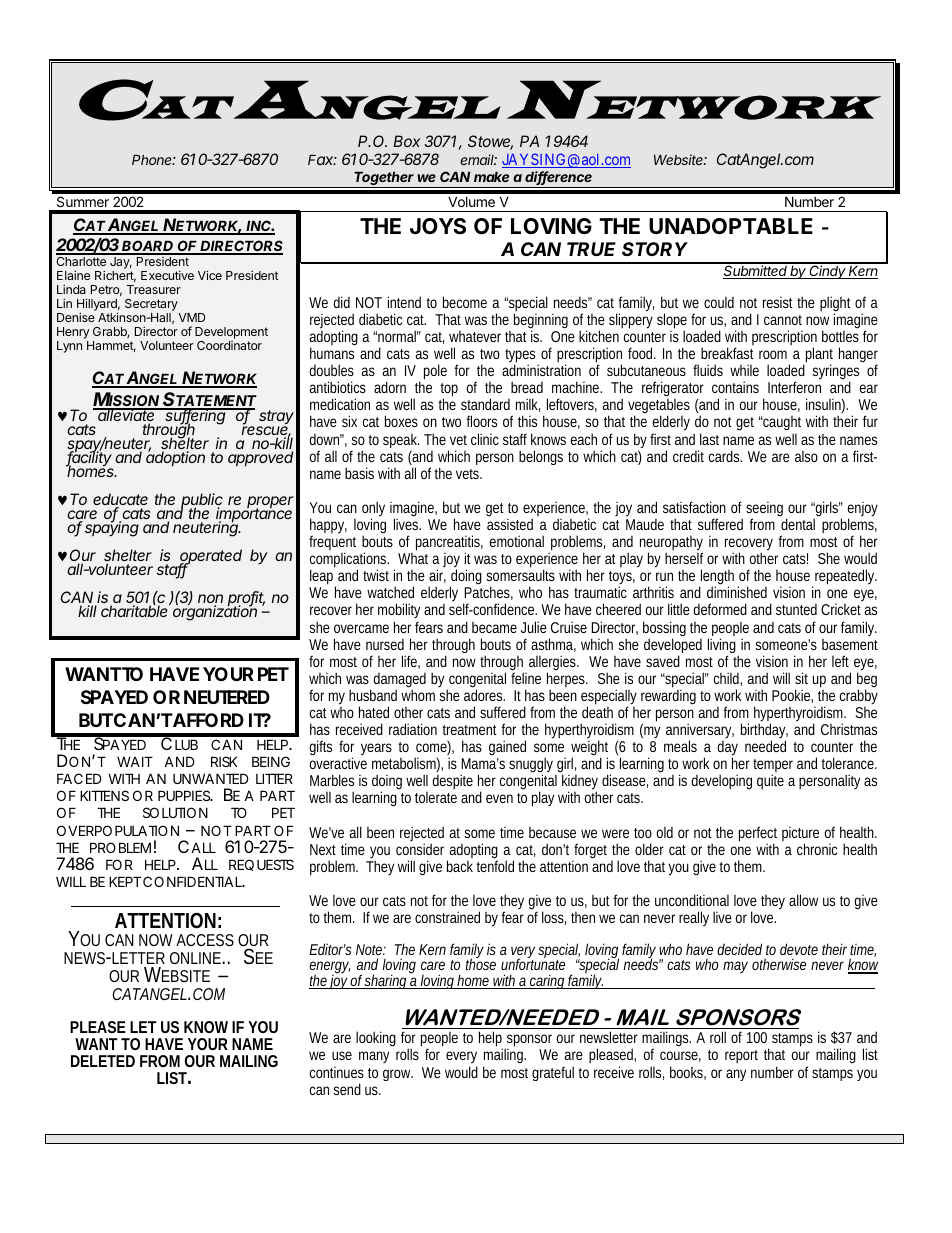  I want to click on quite, so click(770, 781).
